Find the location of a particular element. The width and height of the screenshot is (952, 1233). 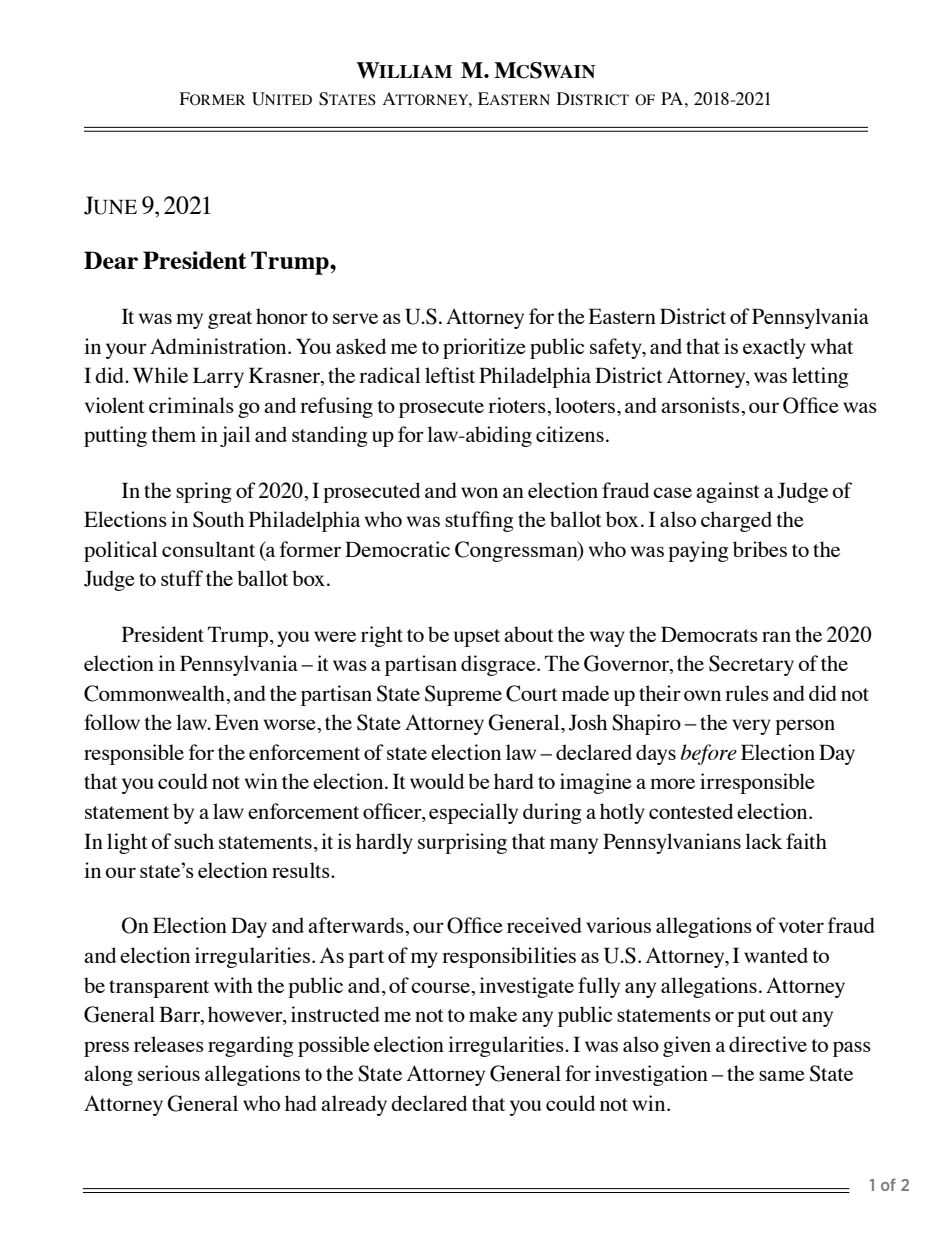

exactly is located at coordinates (774, 348).
